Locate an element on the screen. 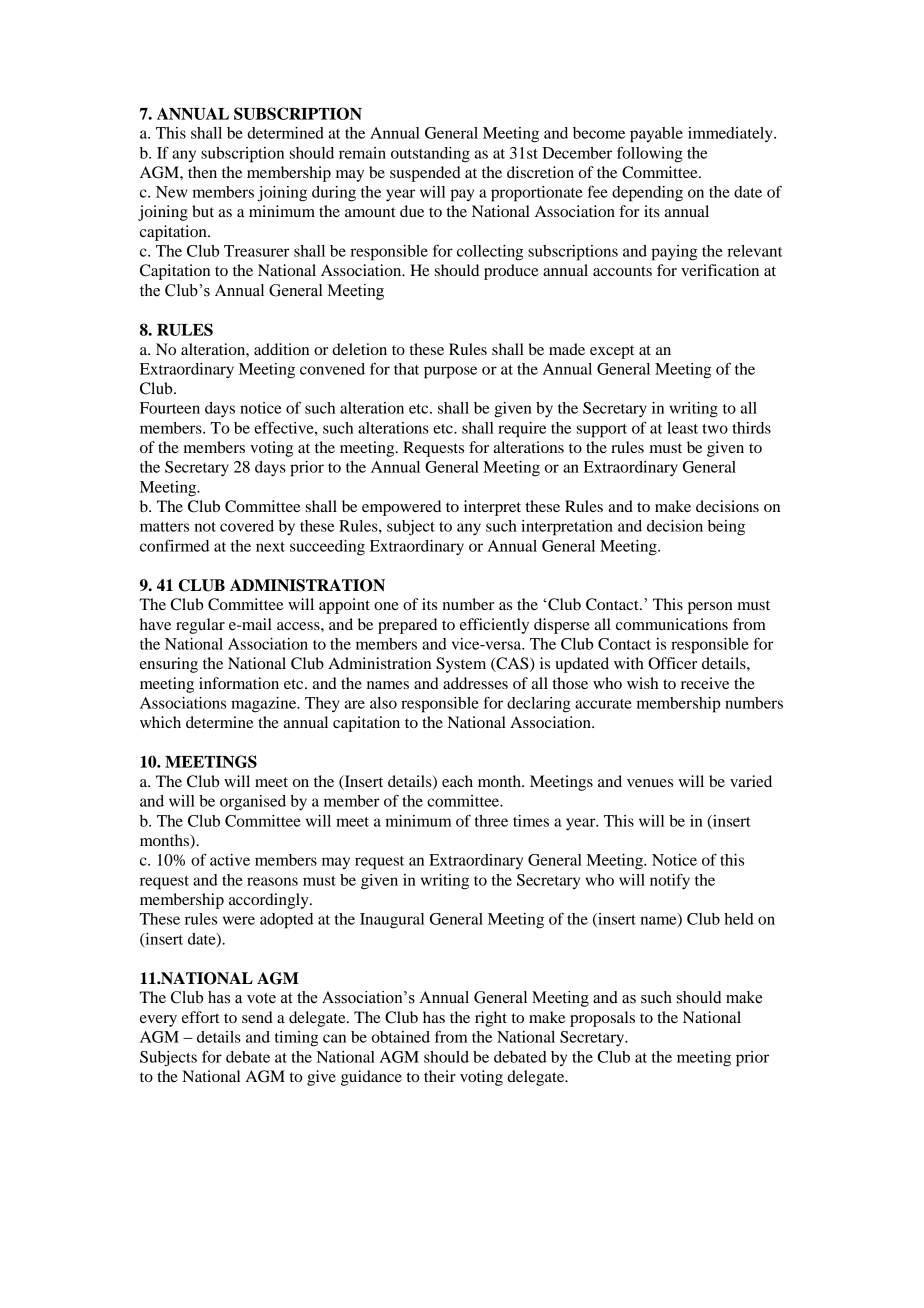 This screenshot has width=924, height=1308. regular is located at coordinates (200, 626).
